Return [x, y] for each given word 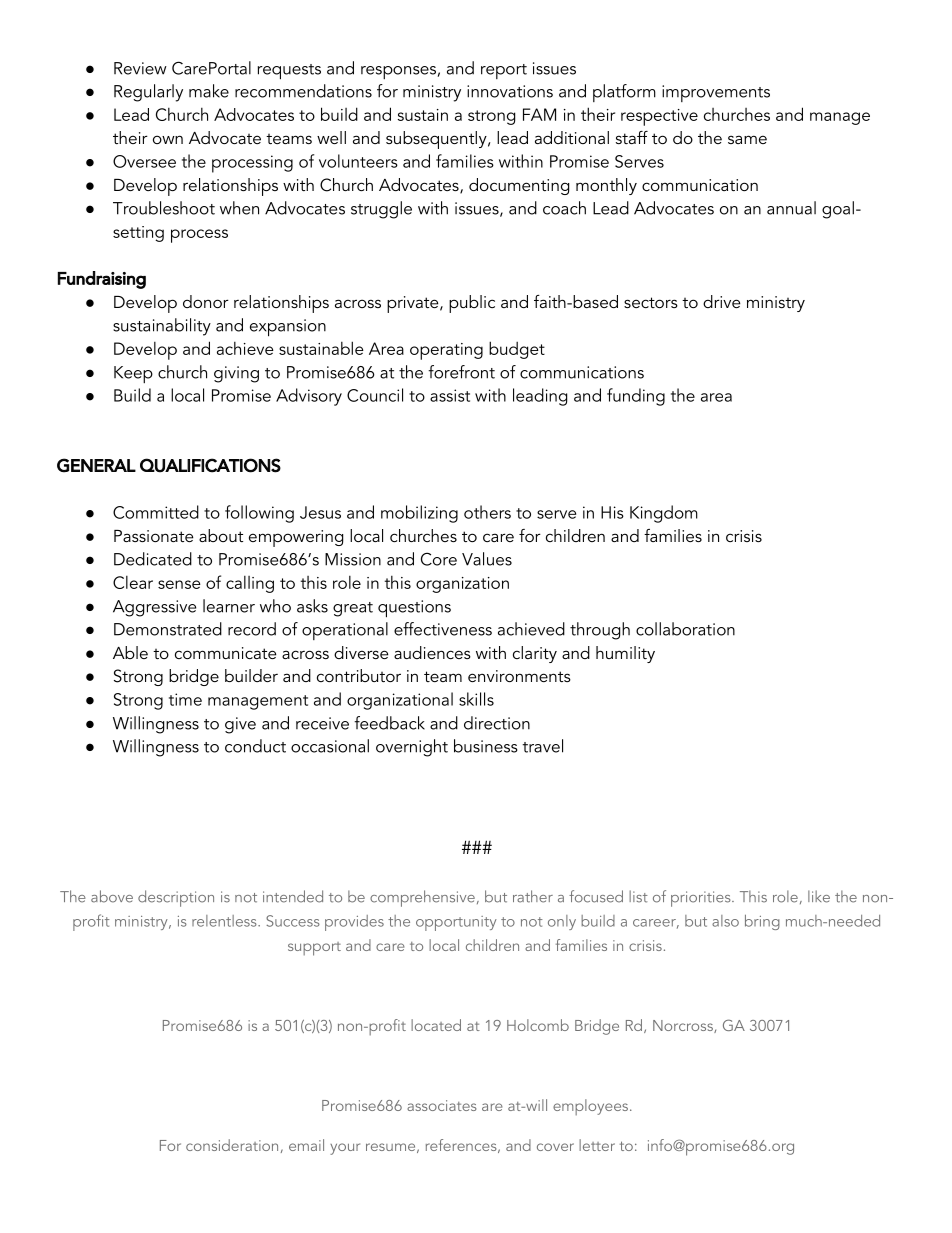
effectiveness [443, 629]
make [209, 91]
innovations [510, 91]
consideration [232, 1145]
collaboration [685, 629]
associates [442, 1105]
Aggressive [154, 608]
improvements [716, 93]
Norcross [684, 1026]
